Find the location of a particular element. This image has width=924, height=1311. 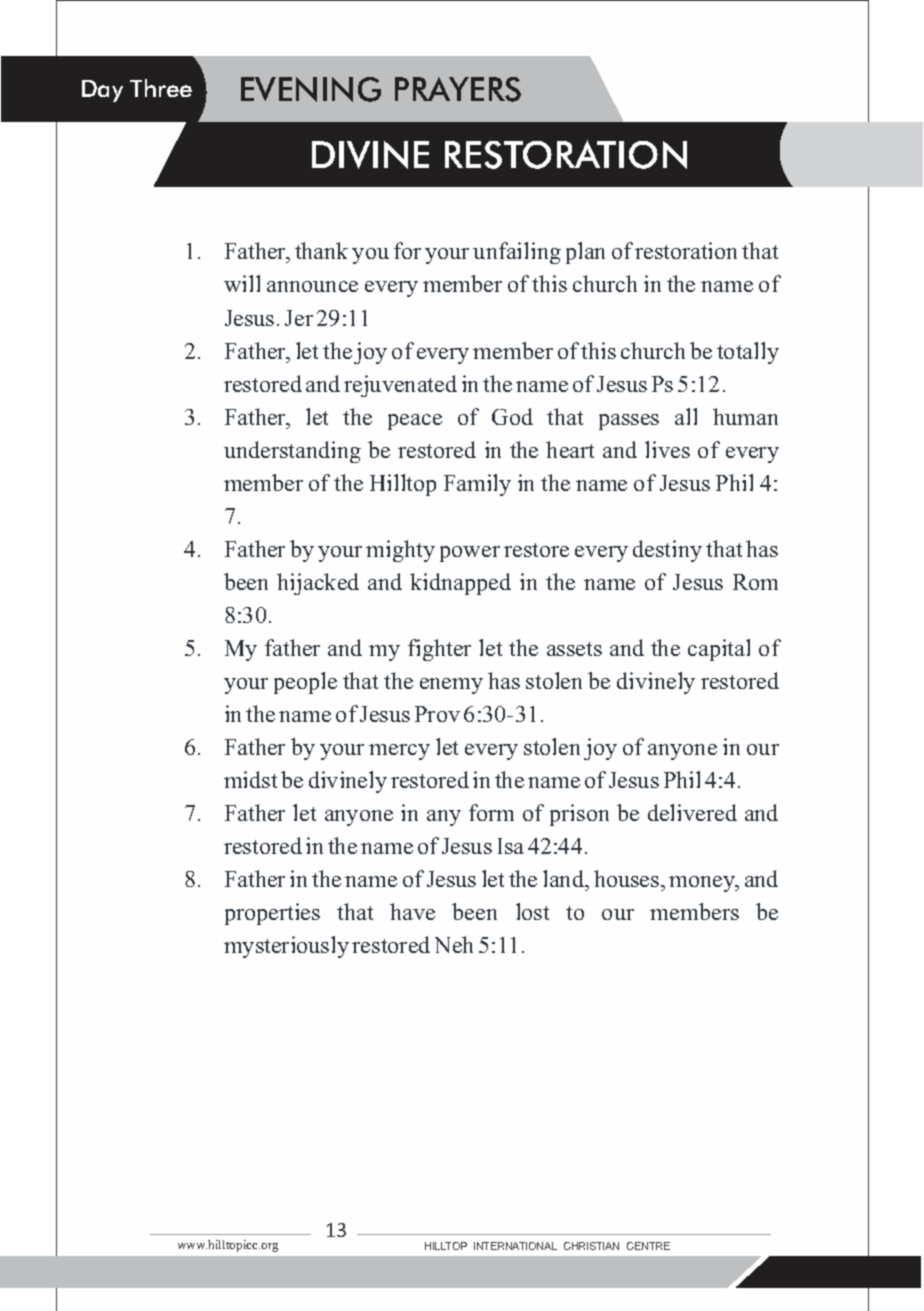

INTERNATIONAL is located at coordinates (515, 1246).
